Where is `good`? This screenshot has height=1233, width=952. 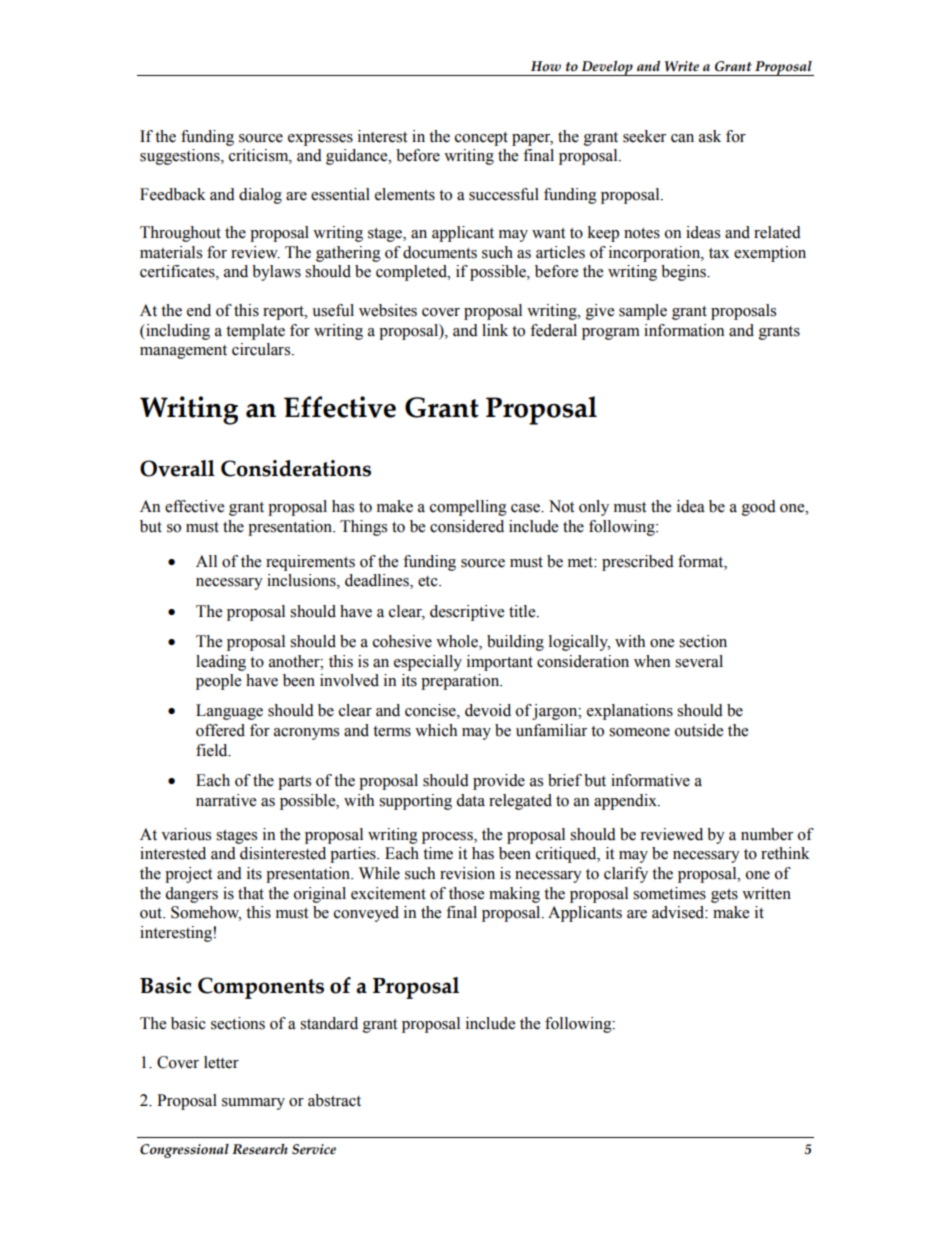 good is located at coordinates (759, 508).
